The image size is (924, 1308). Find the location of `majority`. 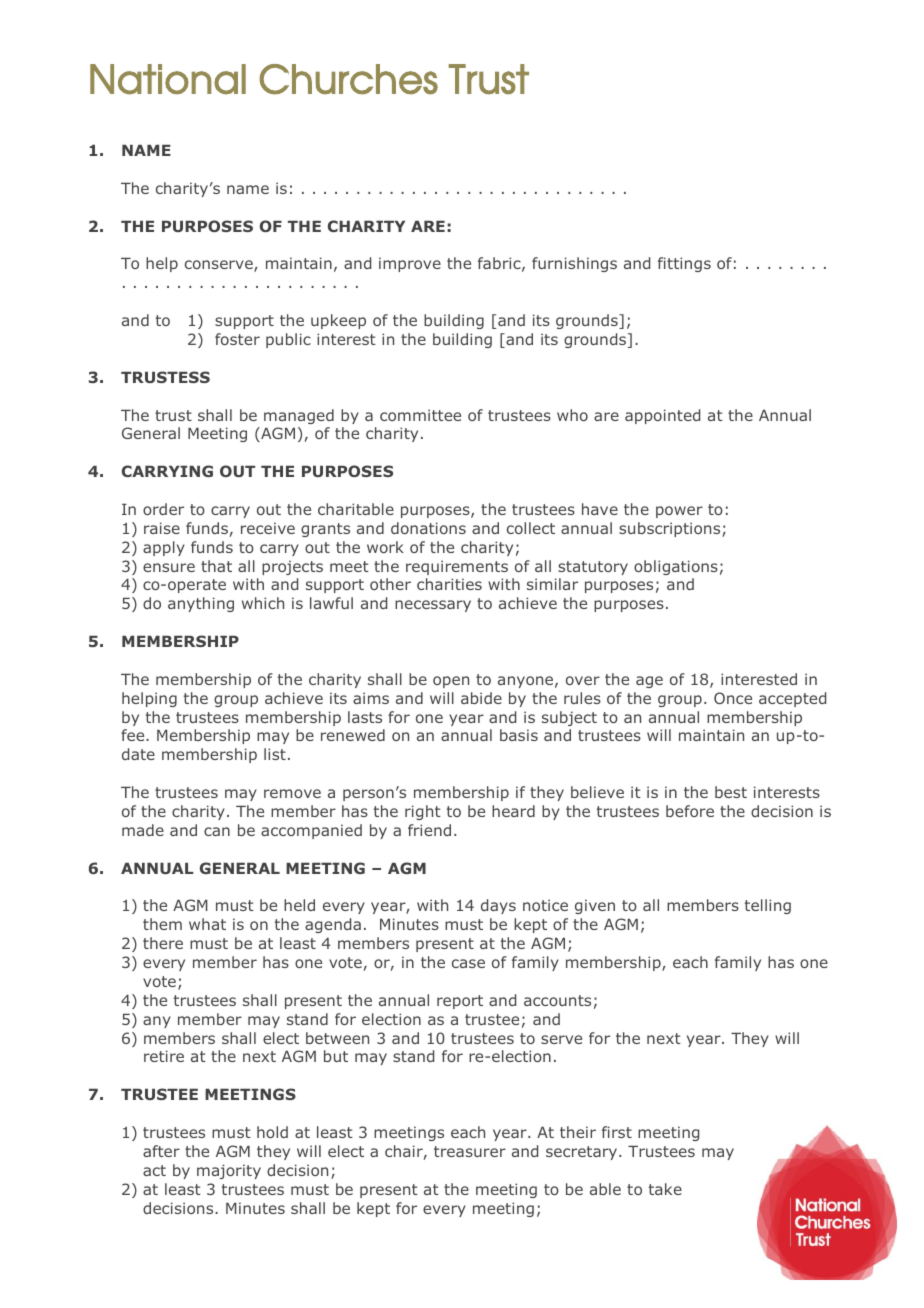

majority is located at coordinates (229, 1171).
